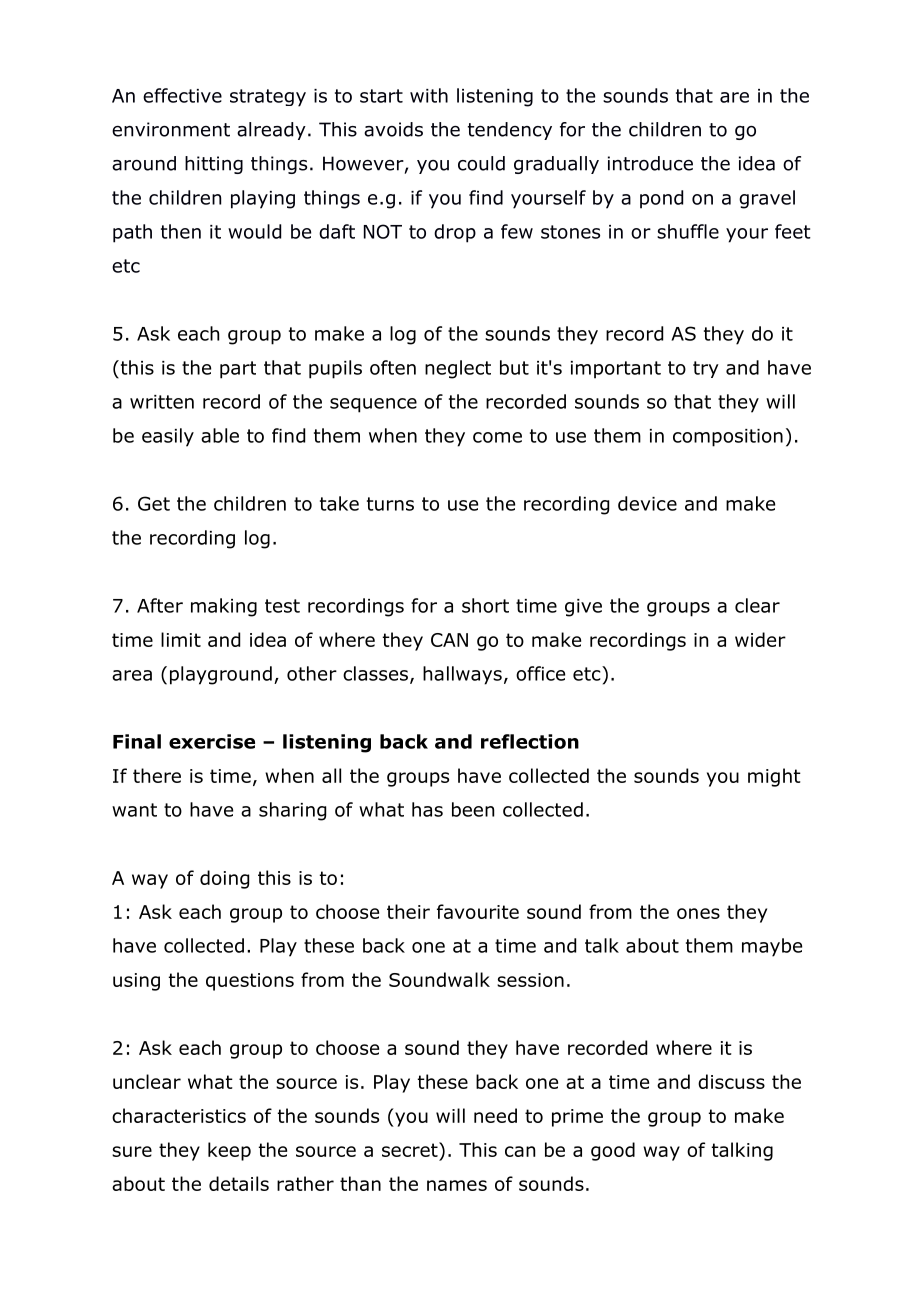  I want to click on neglect, so click(458, 369).
